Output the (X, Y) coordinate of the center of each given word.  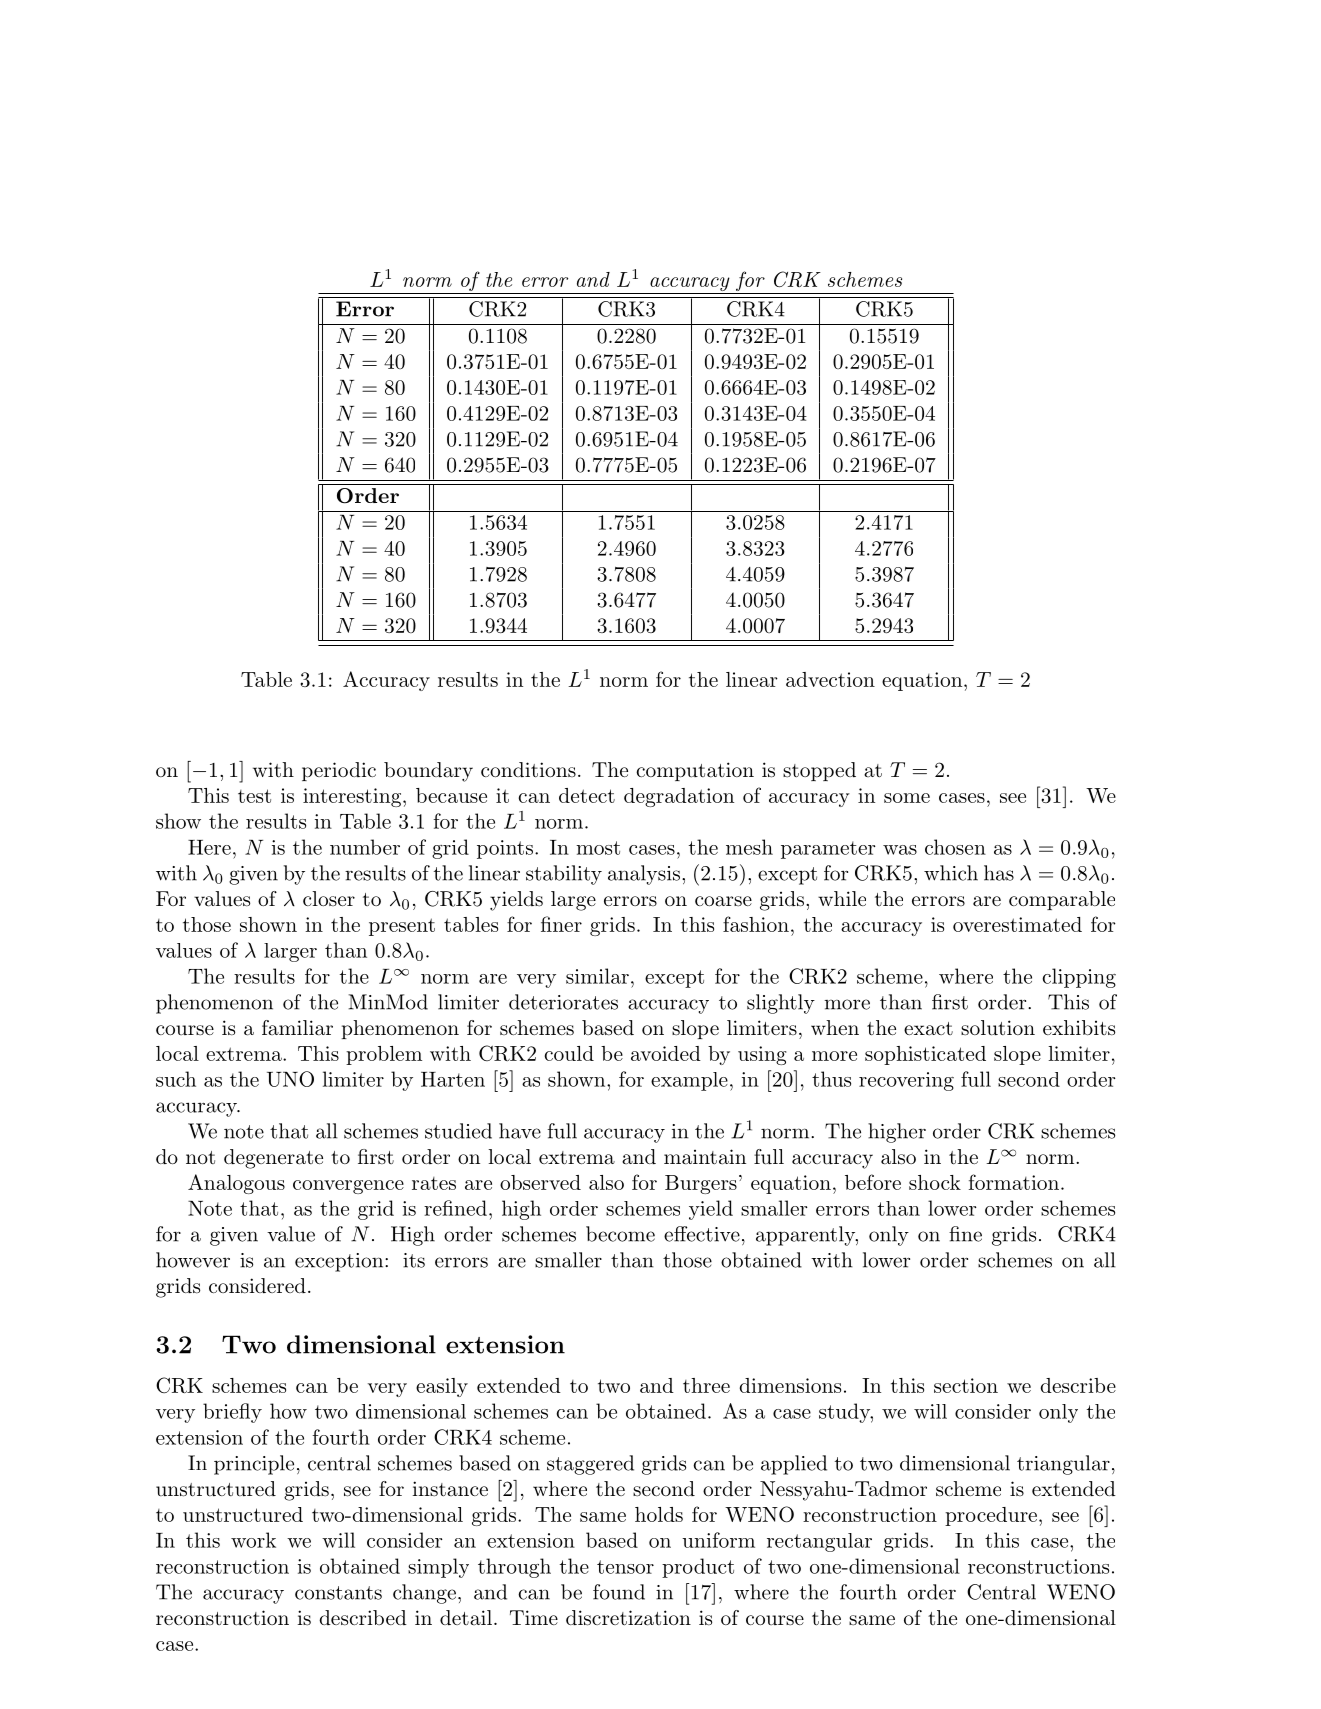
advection (830, 679)
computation (695, 771)
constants (338, 1593)
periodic (339, 771)
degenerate (273, 1159)
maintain (705, 1157)
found (619, 1592)
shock (935, 1182)
